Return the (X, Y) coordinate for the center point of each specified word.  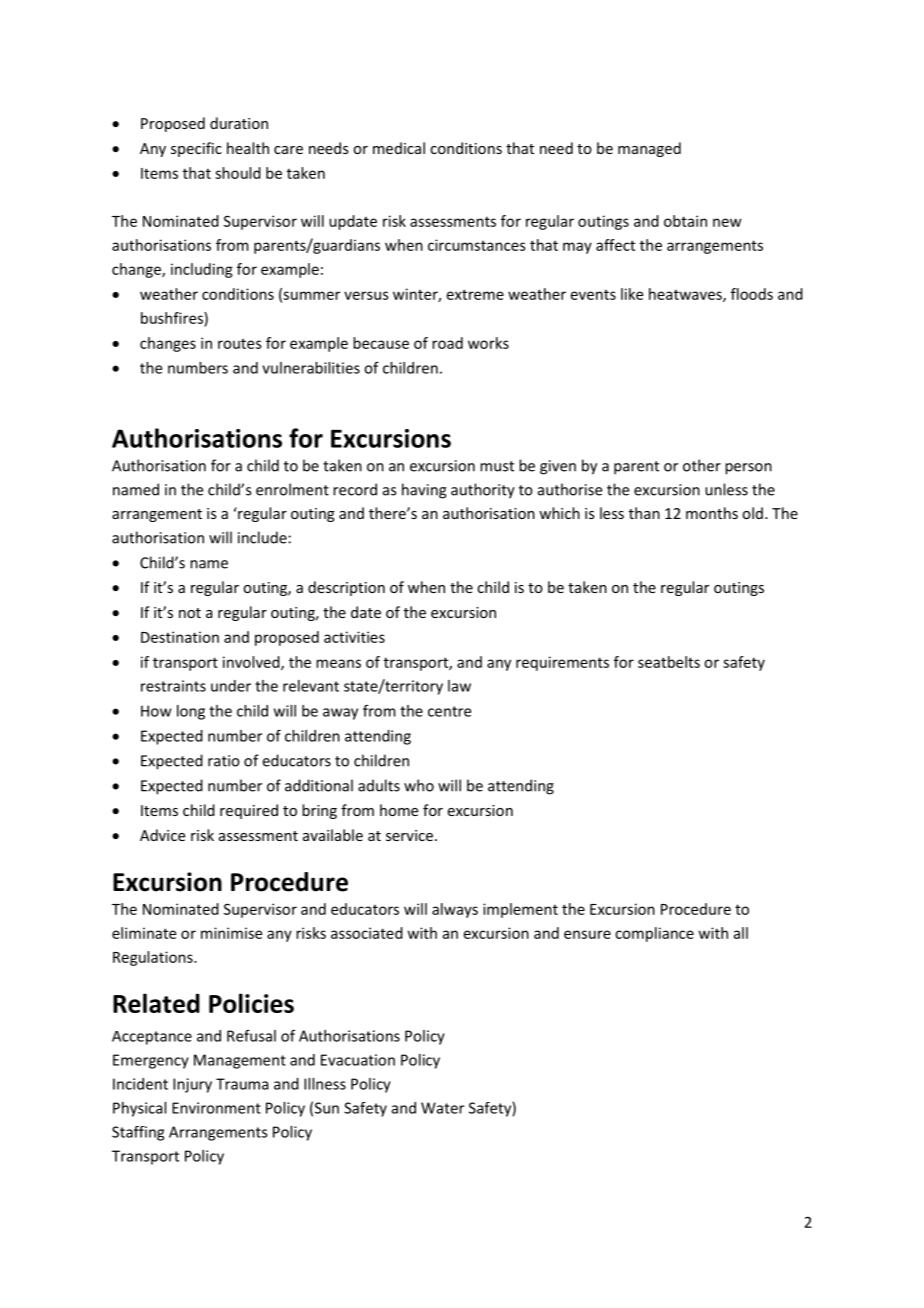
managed (649, 149)
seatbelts (669, 662)
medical (399, 148)
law (459, 686)
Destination (180, 637)
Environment (216, 1108)
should (238, 173)
